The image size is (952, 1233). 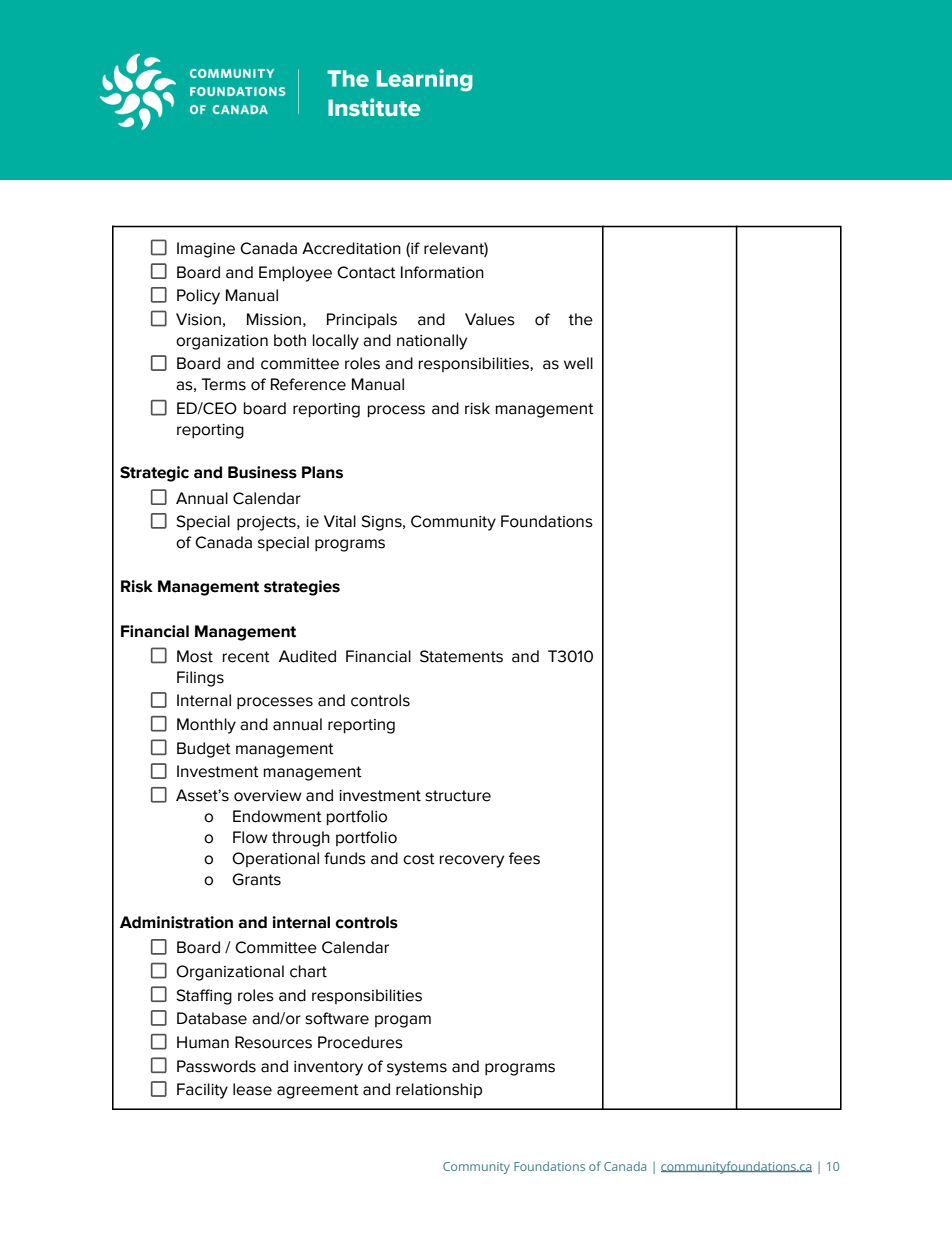 I want to click on Statements, so click(x=461, y=656).
